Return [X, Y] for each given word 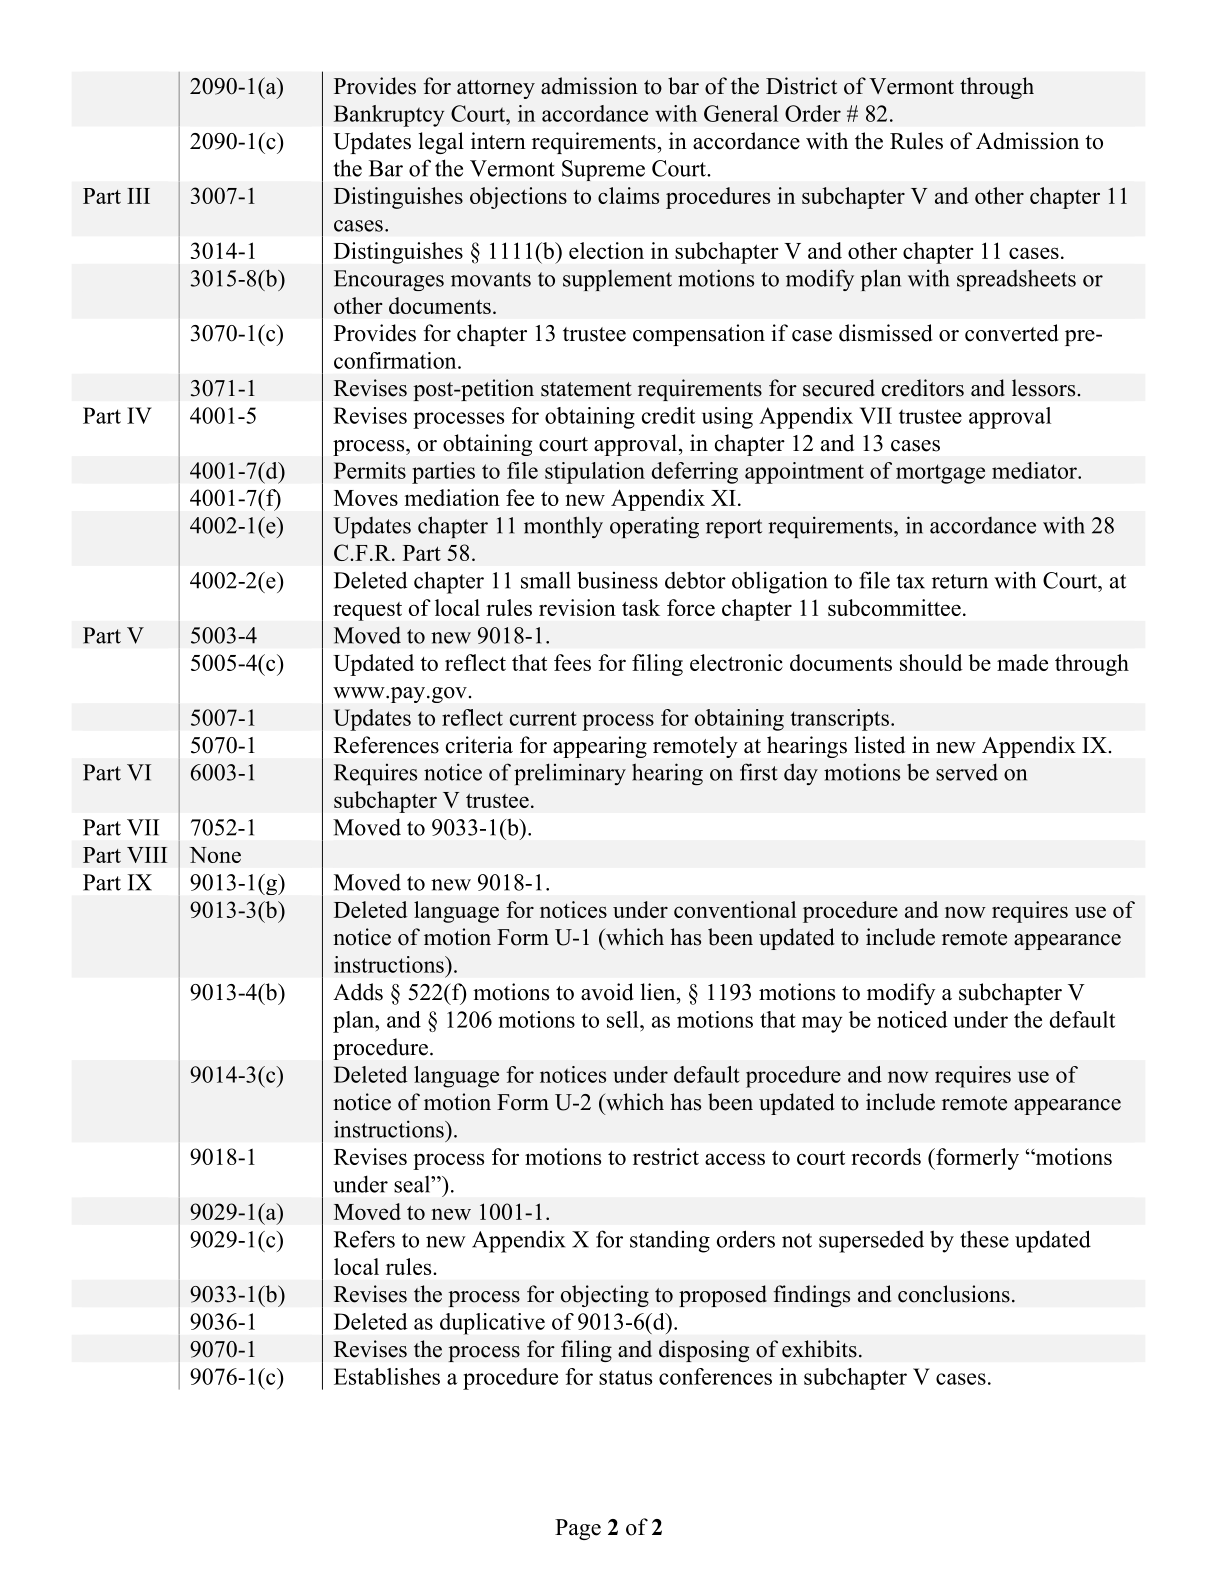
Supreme [603, 170]
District [801, 86]
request [367, 611]
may [822, 1024]
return [960, 581]
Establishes [387, 1376]
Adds [358, 992]
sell [624, 1019]
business [617, 580]
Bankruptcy [389, 116]
